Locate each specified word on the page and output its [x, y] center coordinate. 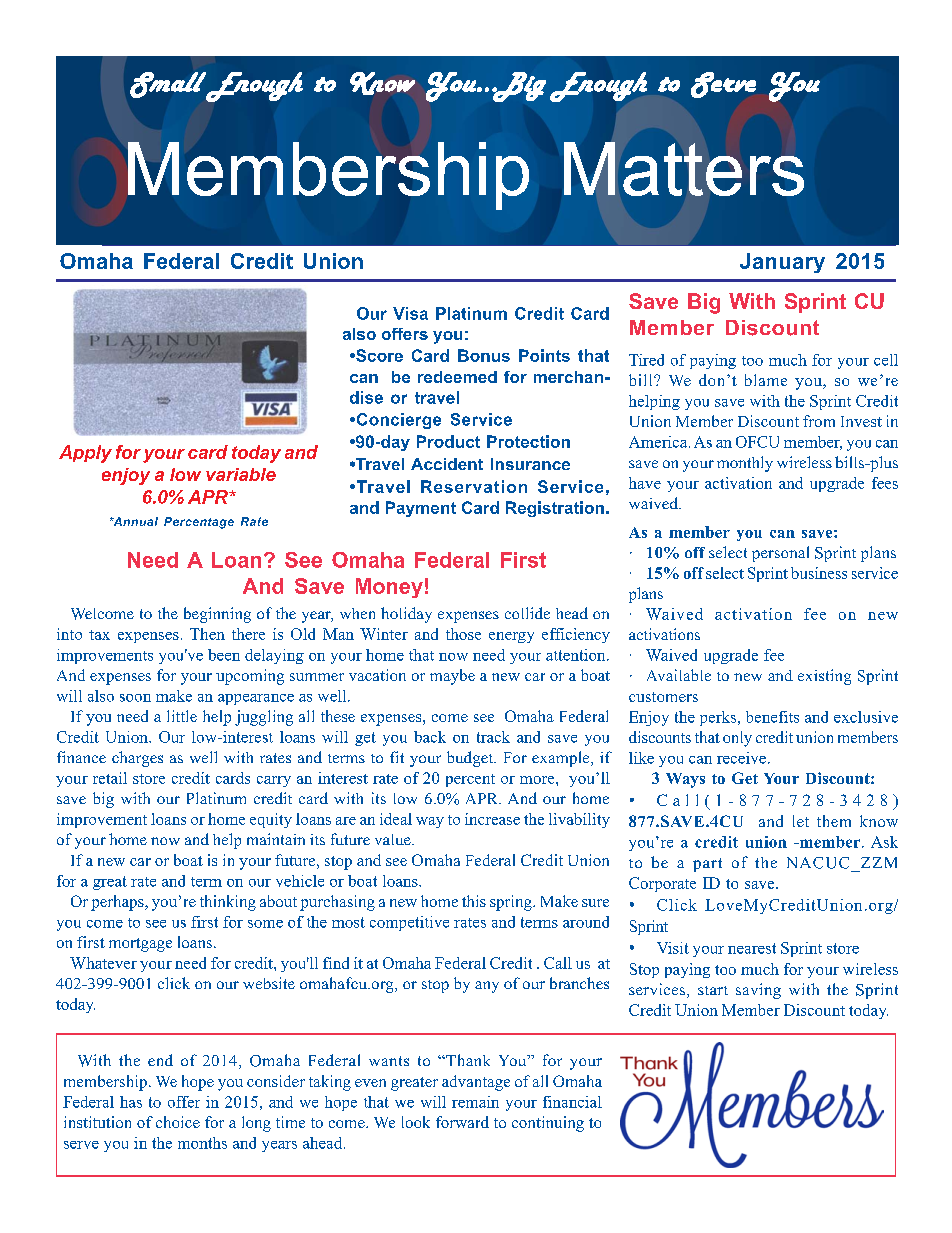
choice [178, 1122]
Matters [684, 169]
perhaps [118, 903]
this [474, 901]
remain [475, 1102]
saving [758, 991]
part [707, 865]
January [782, 263]
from [819, 421]
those [463, 634]
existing [824, 677]
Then [207, 634]
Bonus [484, 355]
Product [448, 441]
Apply [85, 454]
